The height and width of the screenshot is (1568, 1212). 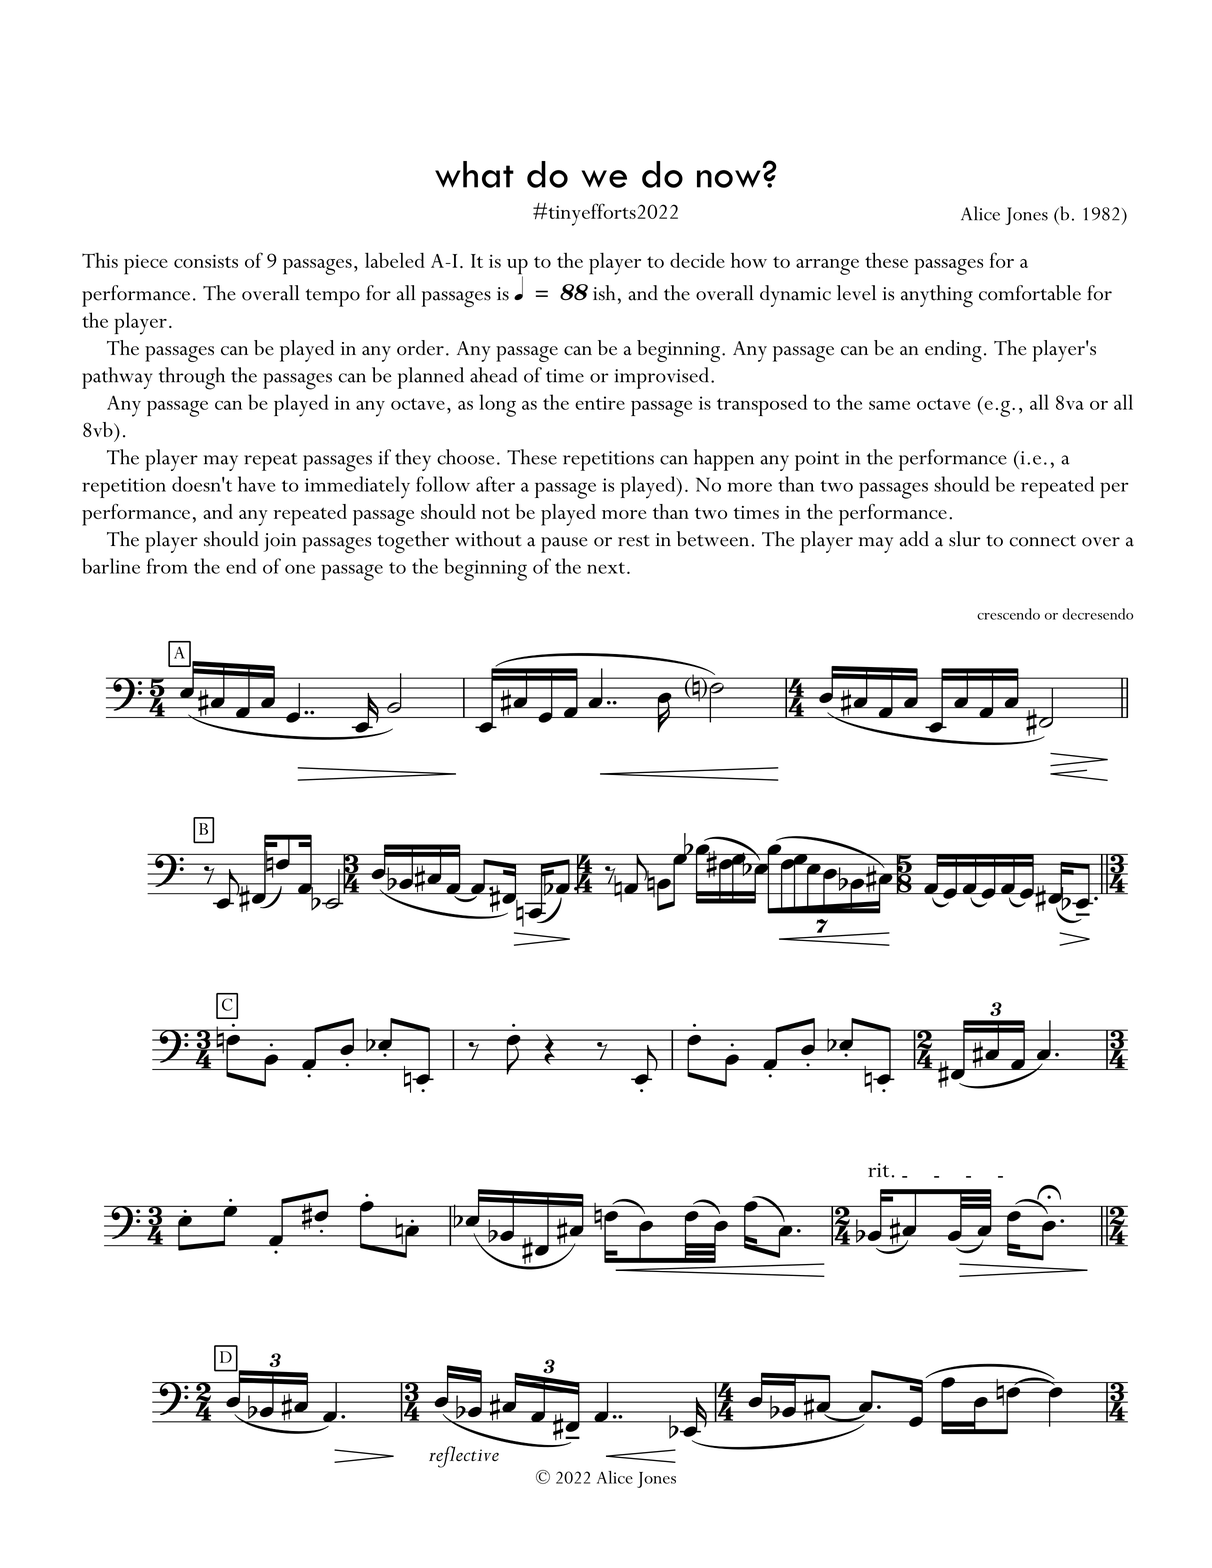 I want to click on anything, so click(x=937, y=296).
